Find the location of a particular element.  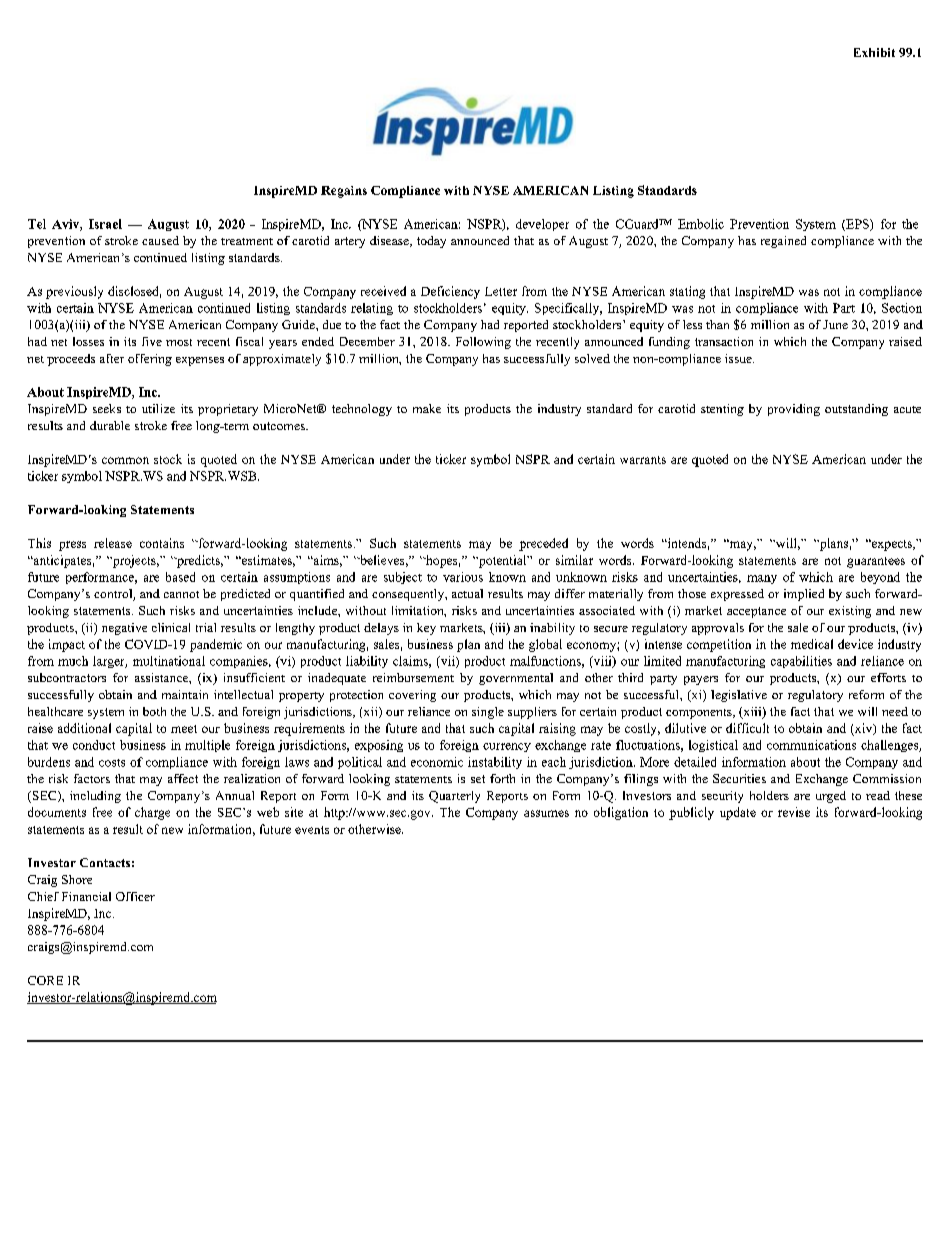

previously is located at coordinates (74, 292).
